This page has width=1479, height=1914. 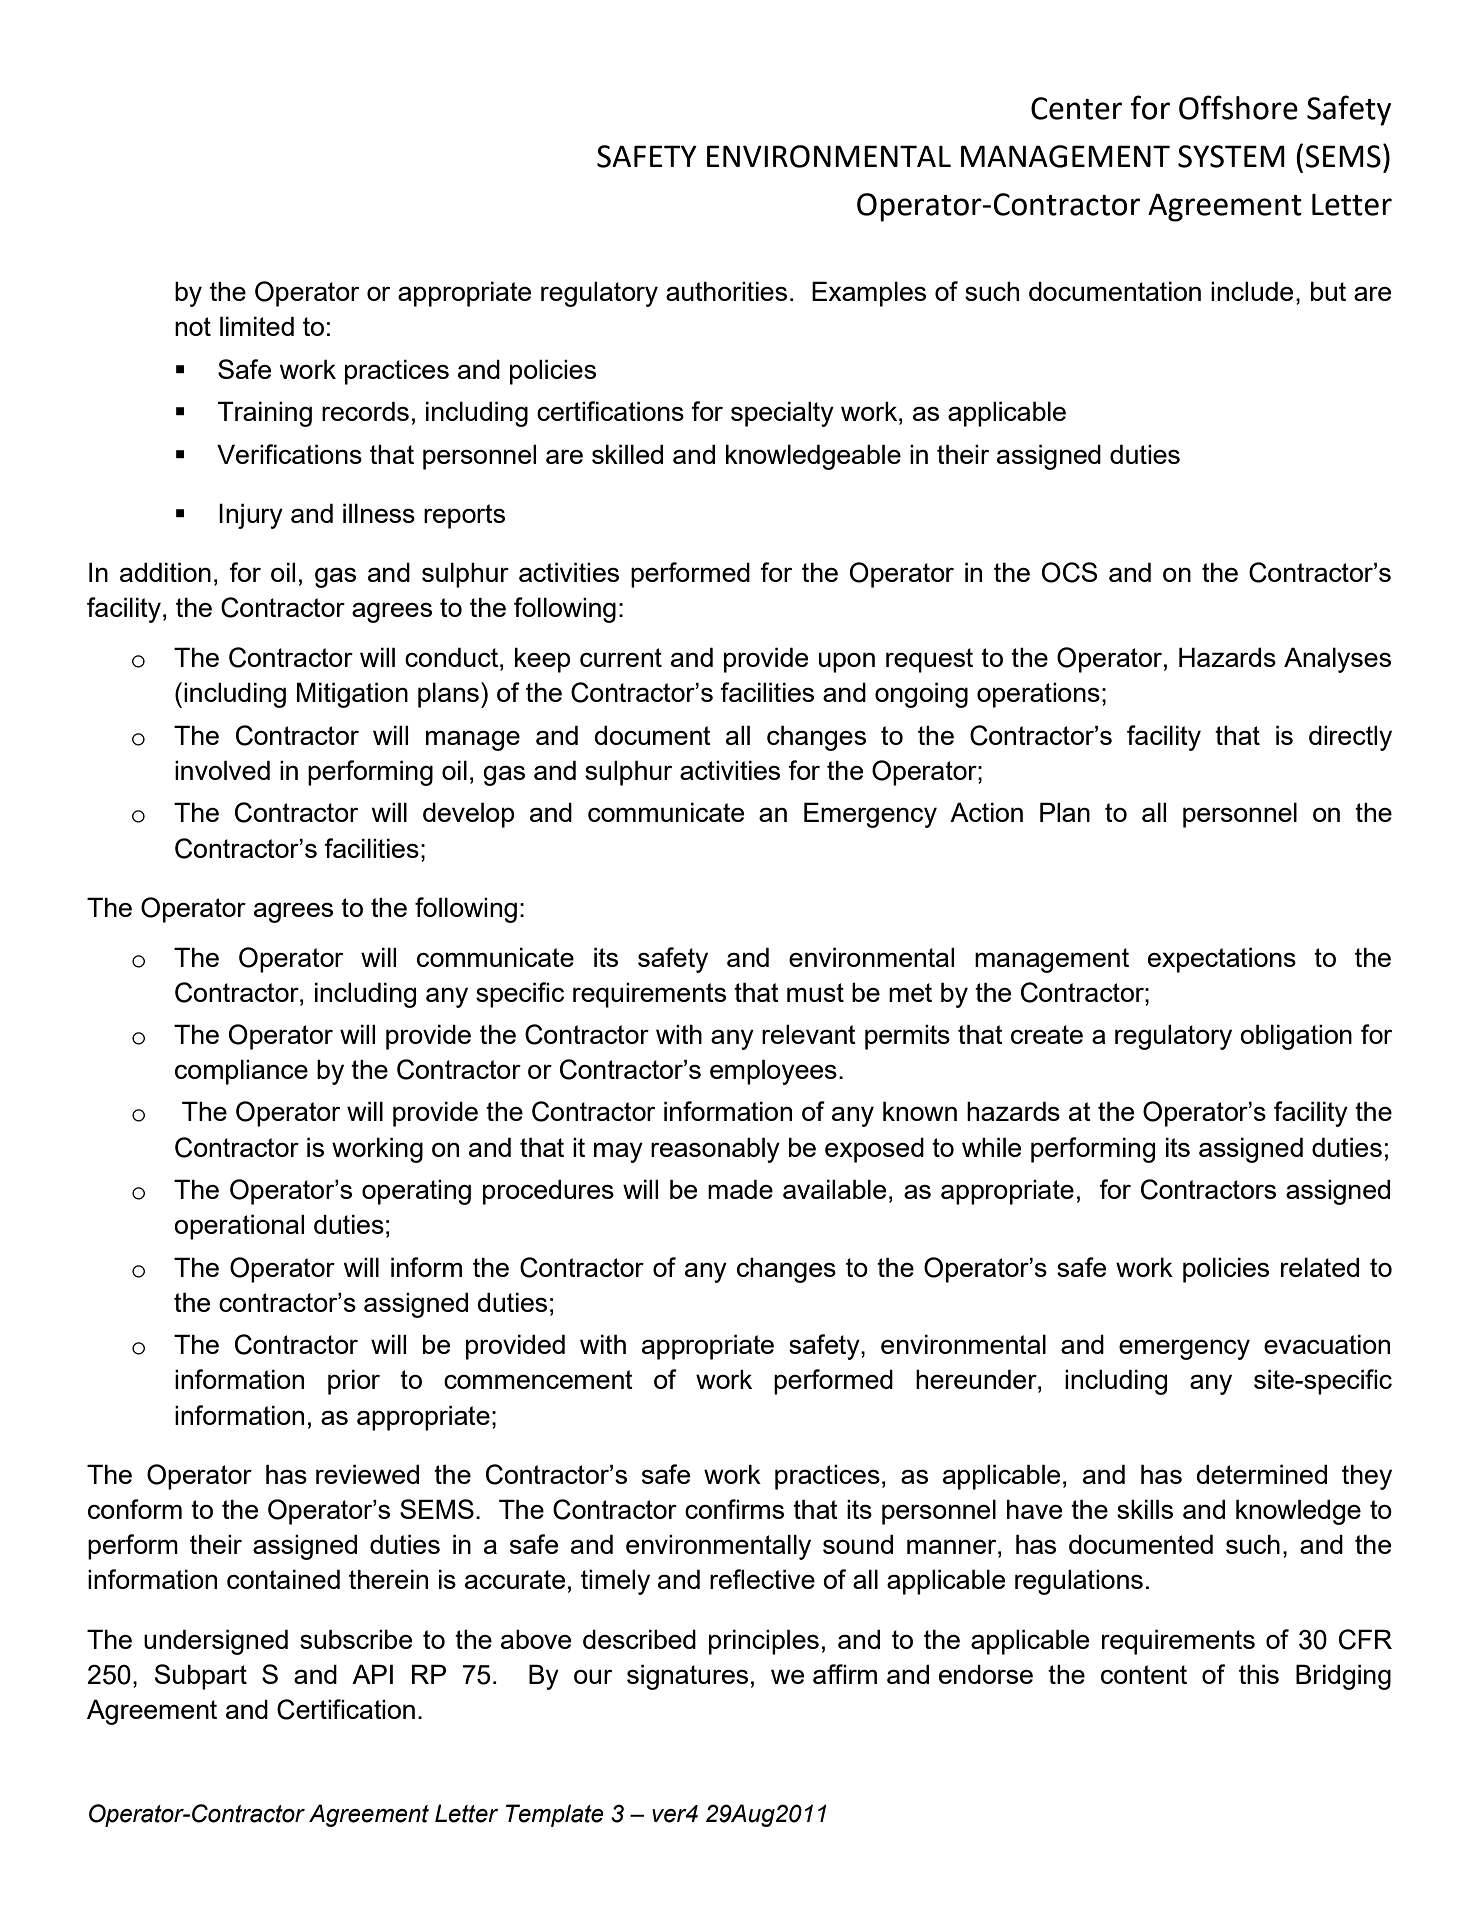 I want to click on API, so click(x=372, y=1674).
